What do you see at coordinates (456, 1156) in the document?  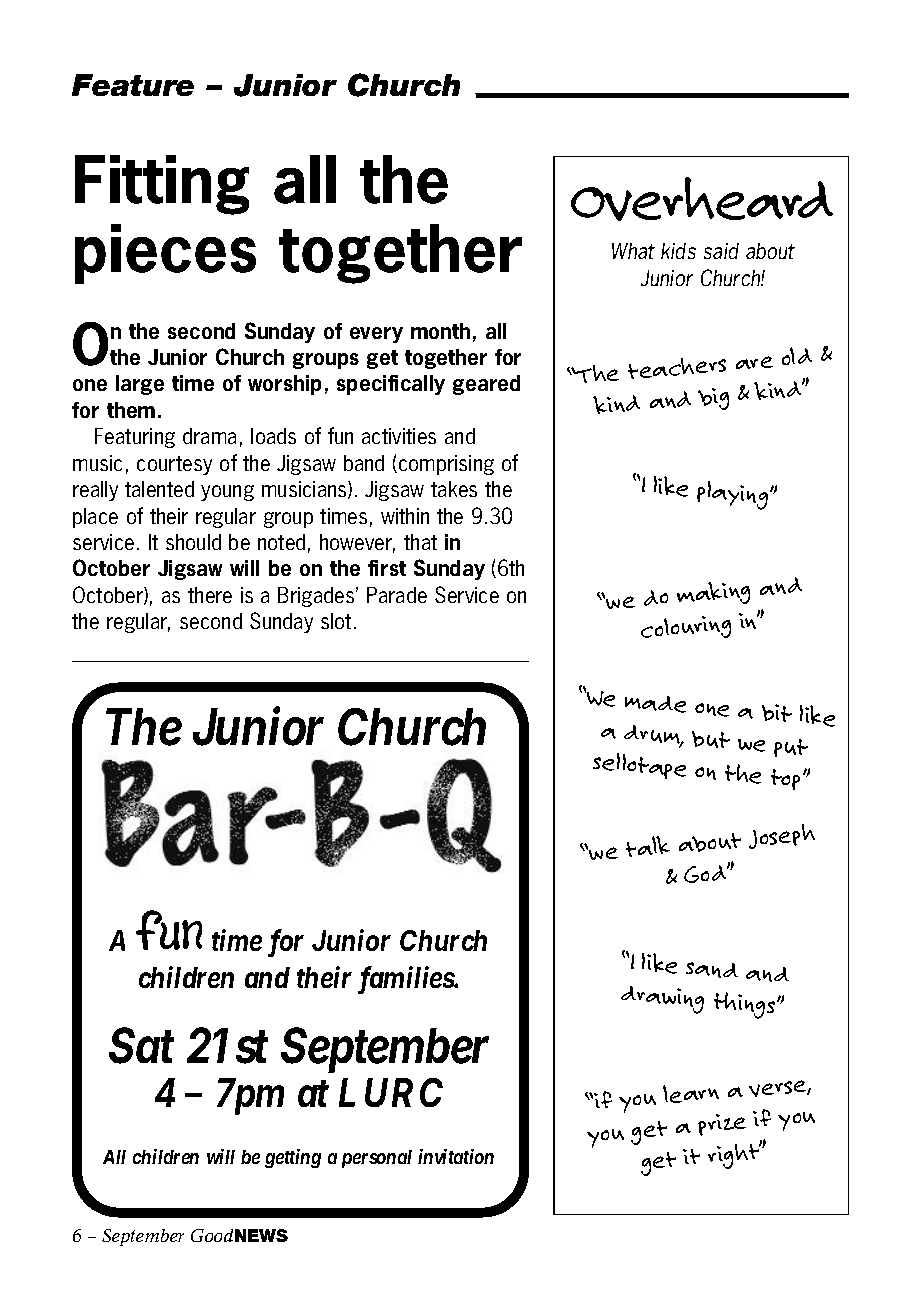 I see `invitation` at bounding box center [456, 1156].
